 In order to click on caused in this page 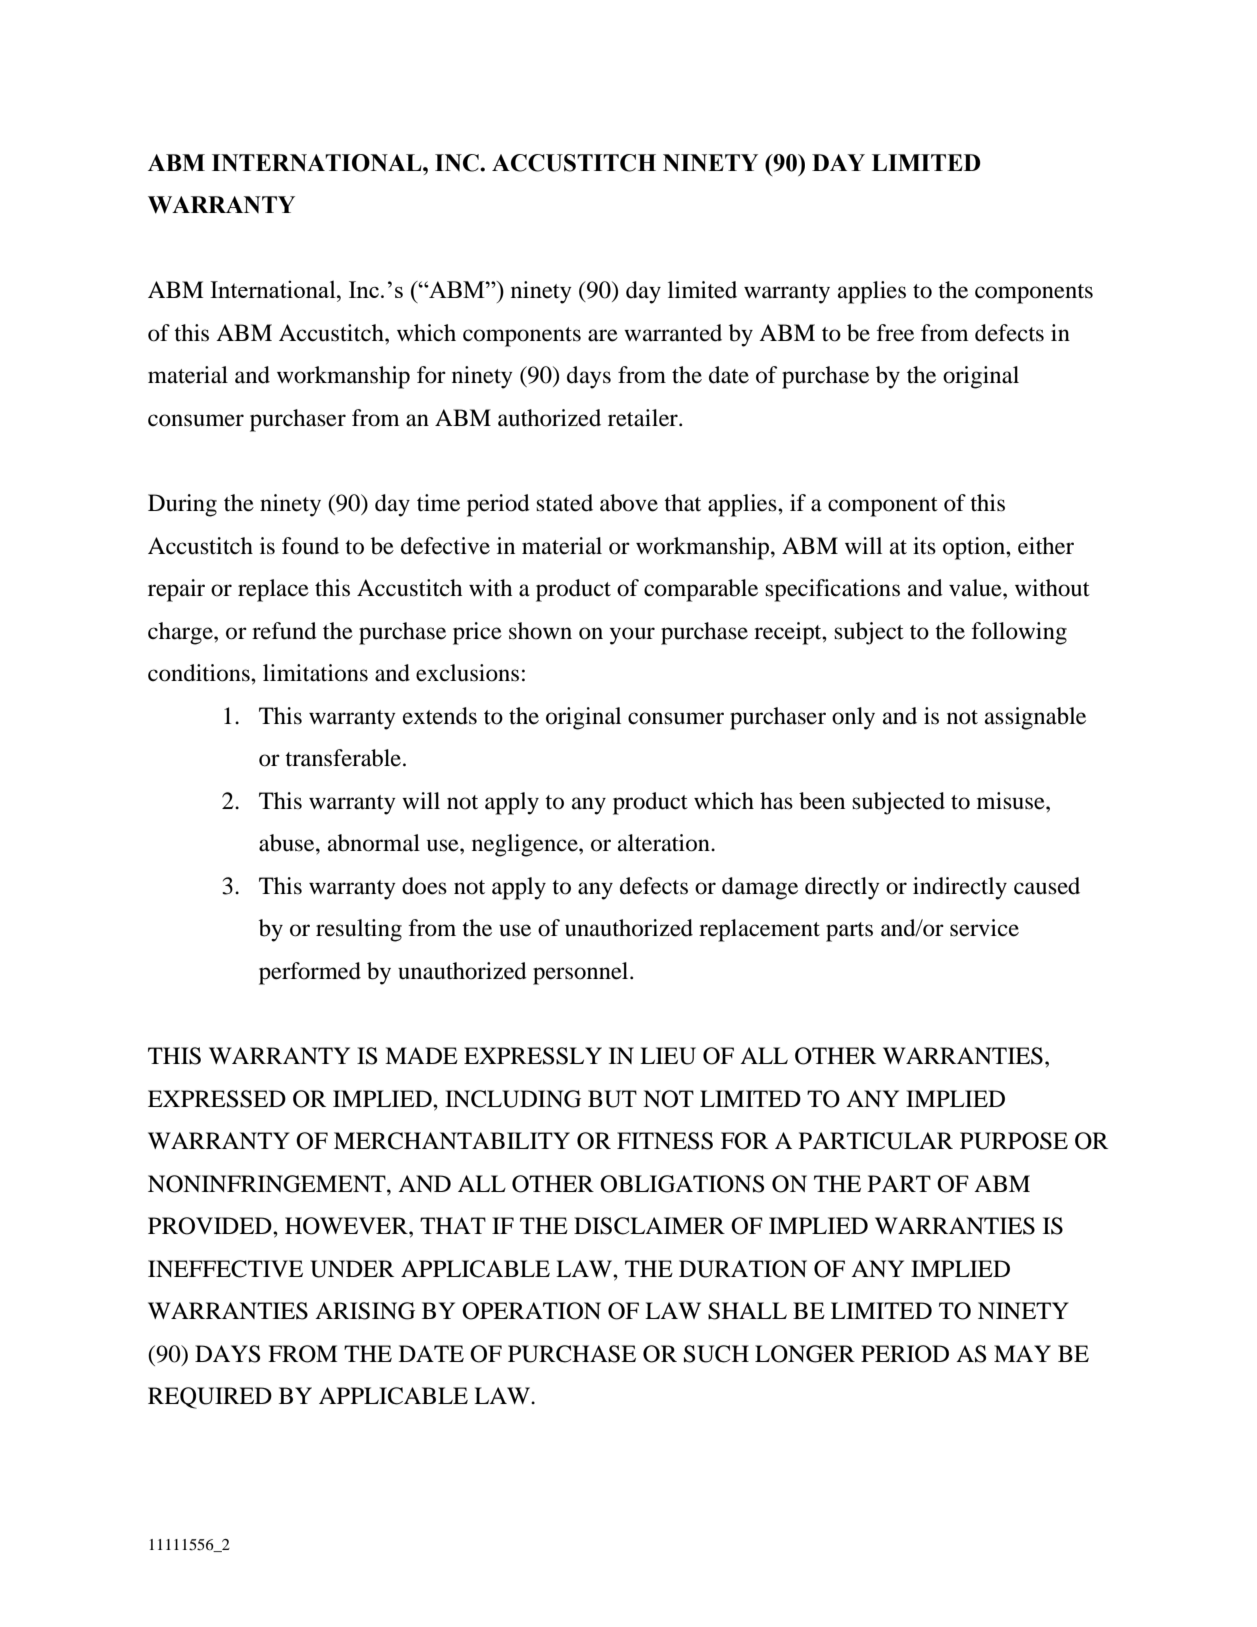, I will do `click(1047, 886)`.
